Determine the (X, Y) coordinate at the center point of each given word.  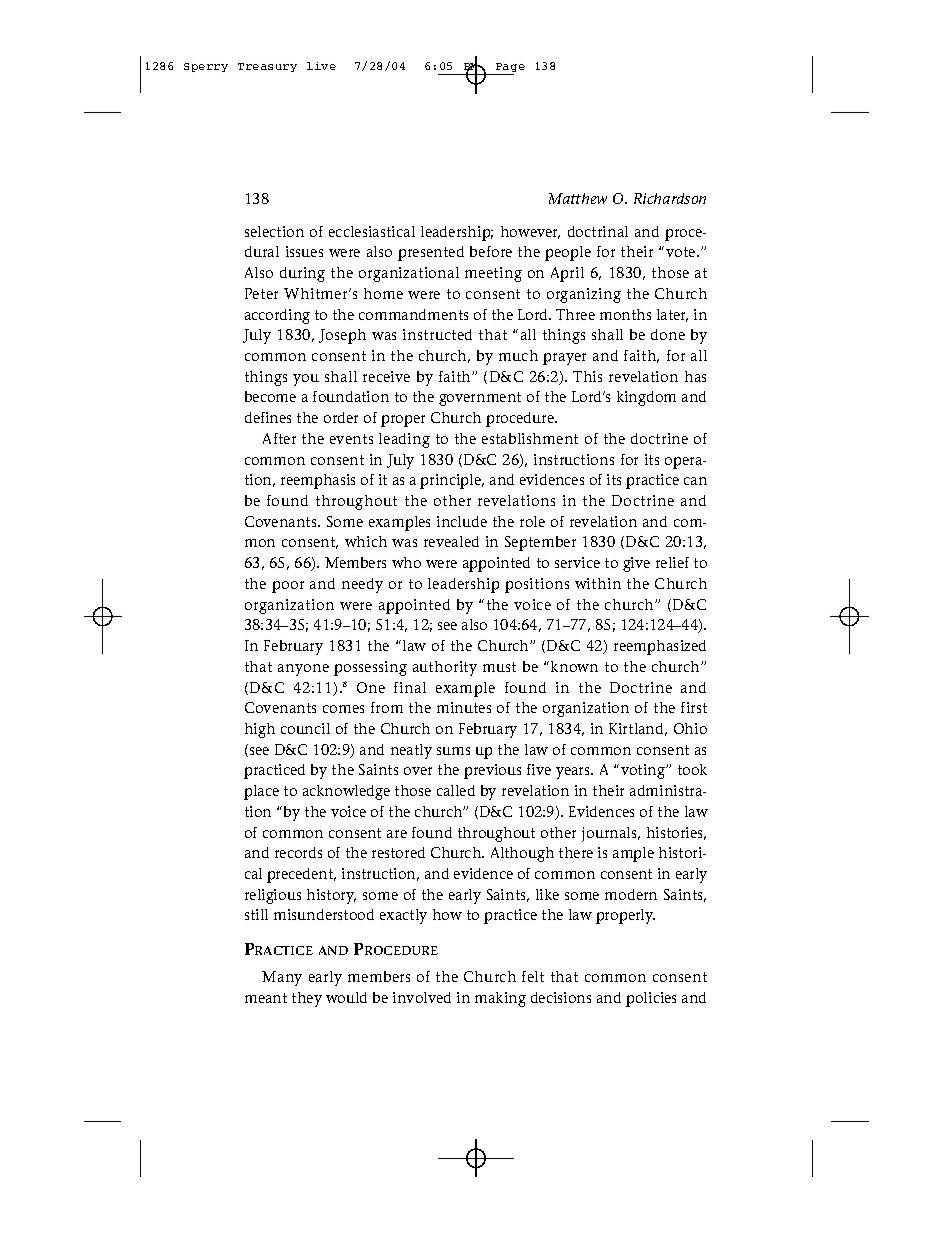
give (636, 564)
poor (288, 587)
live (321, 66)
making (500, 999)
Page (509, 69)
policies (651, 999)
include (462, 521)
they (307, 999)
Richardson (670, 198)
